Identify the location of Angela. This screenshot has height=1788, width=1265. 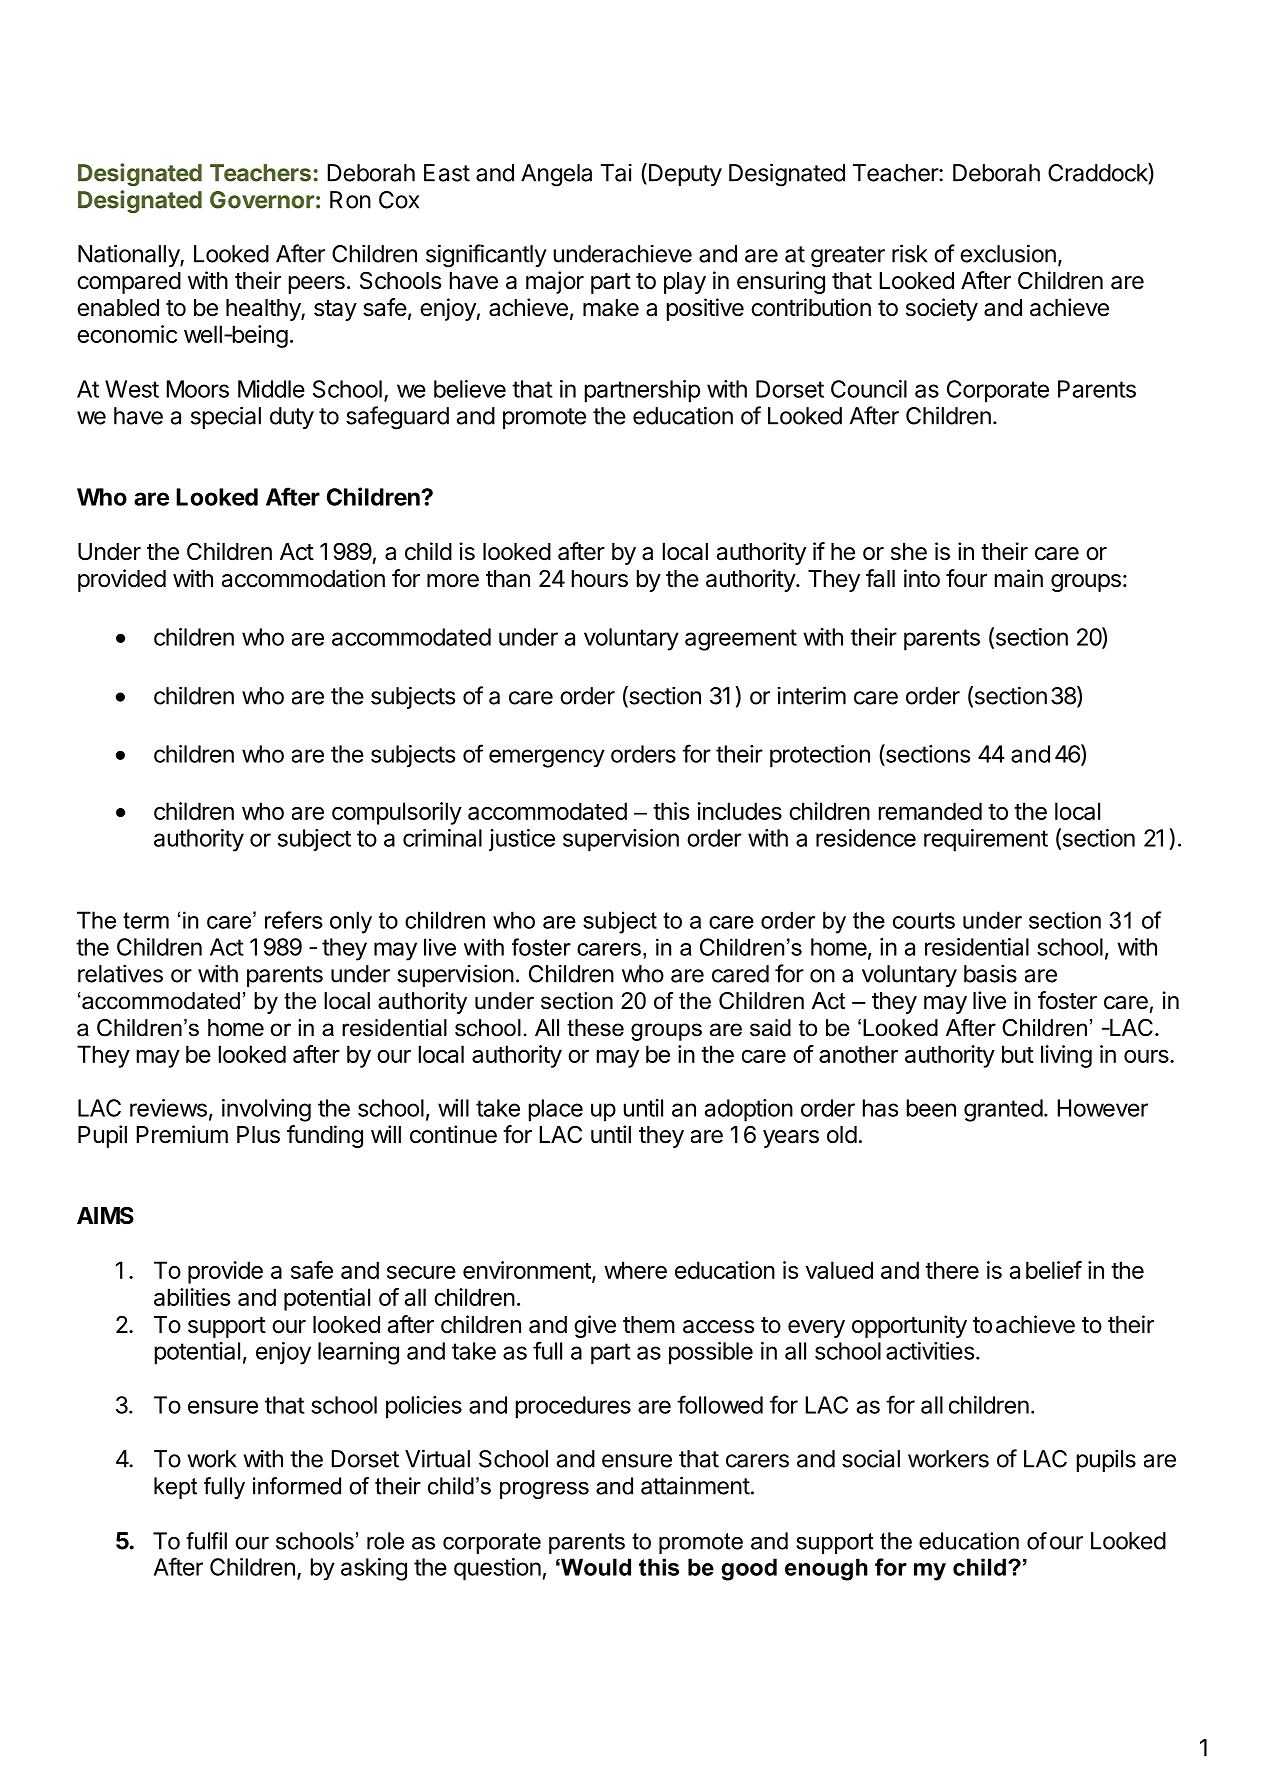
(556, 175).
